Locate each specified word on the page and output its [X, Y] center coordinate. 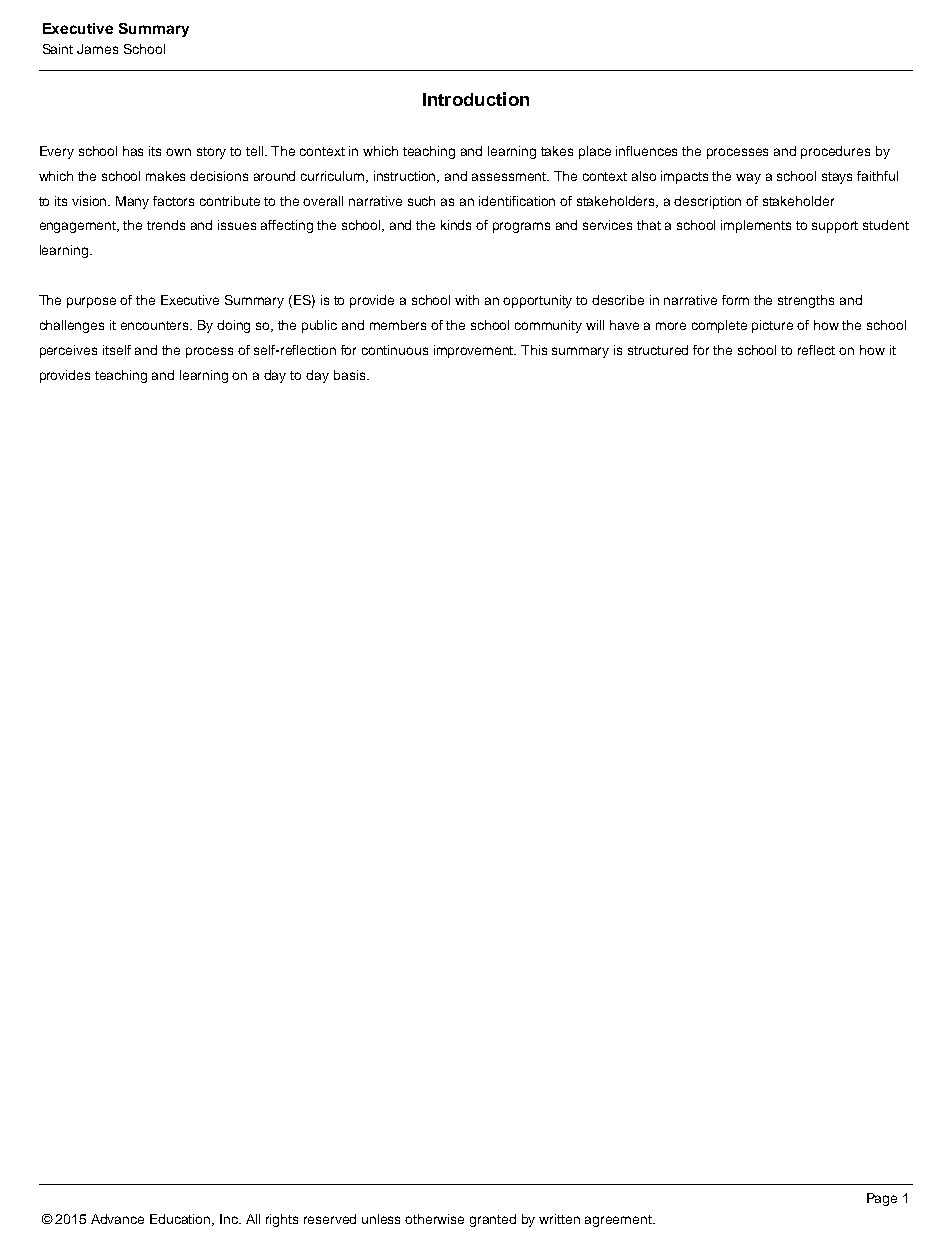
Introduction [476, 99]
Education [181, 1220]
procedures [835, 152]
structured [658, 350]
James [97, 49]
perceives [68, 351]
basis [351, 375]
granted [493, 1220]
